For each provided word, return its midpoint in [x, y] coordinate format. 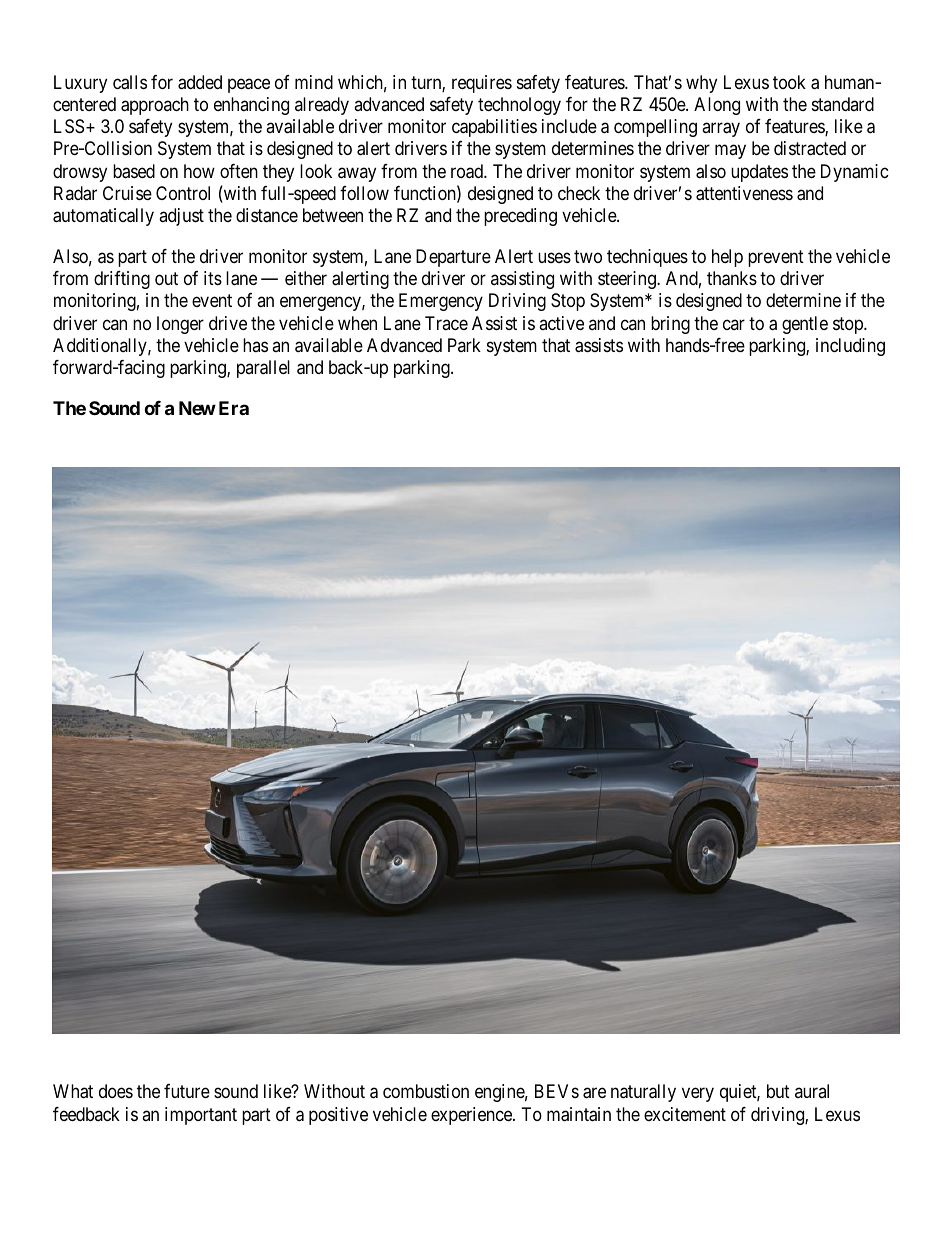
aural [812, 1091]
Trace [446, 323]
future [187, 1091]
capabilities [494, 128]
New [197, 408]
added [200, 82]
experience [472, 1116]
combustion [426, 1091]
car [734, 324]
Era [234, 408]
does [116, 1091]
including [850, 347]
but [778, 1091]
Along [717, 106]
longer [180, 325]
